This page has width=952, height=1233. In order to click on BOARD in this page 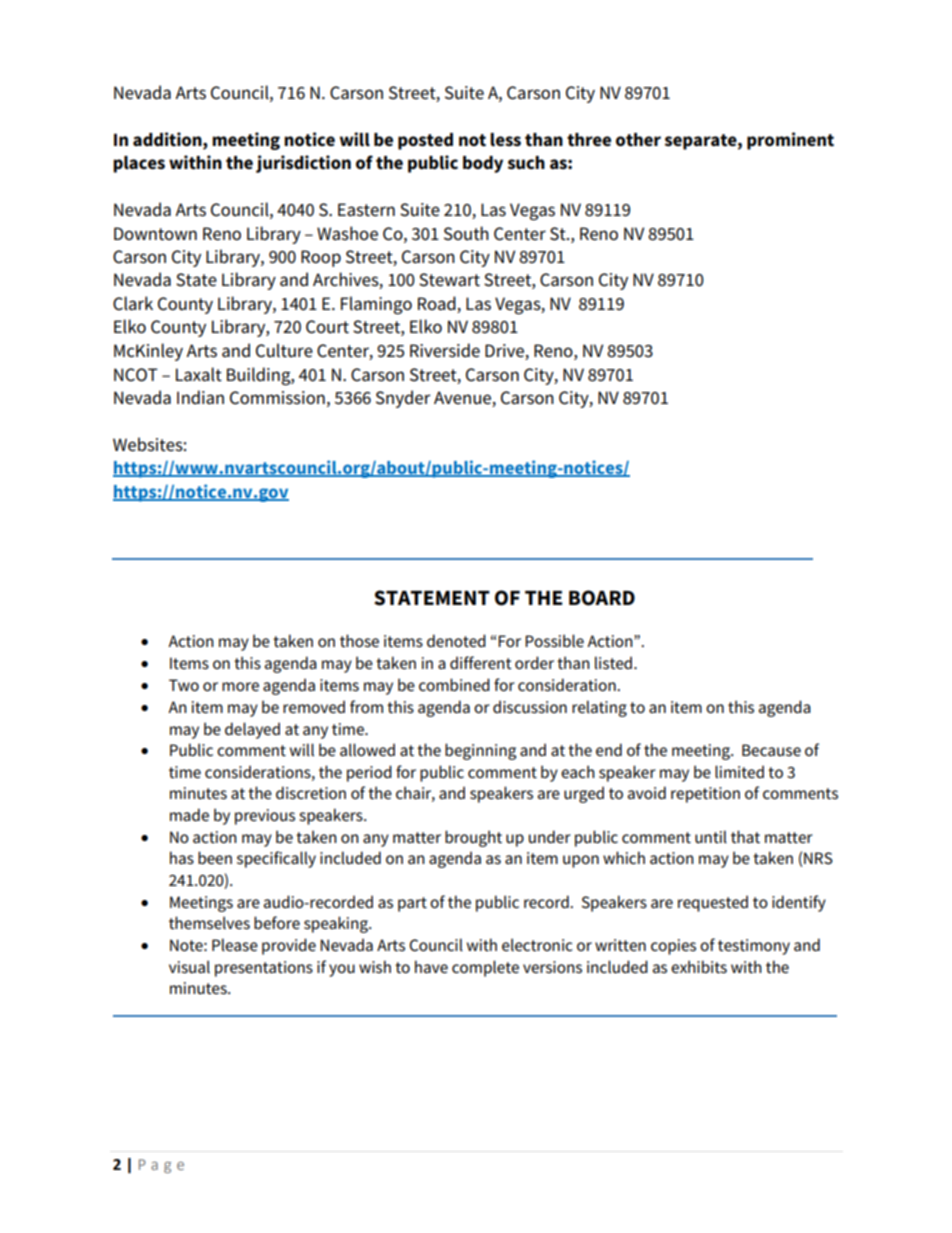, I will do `click(602, 598)`.
